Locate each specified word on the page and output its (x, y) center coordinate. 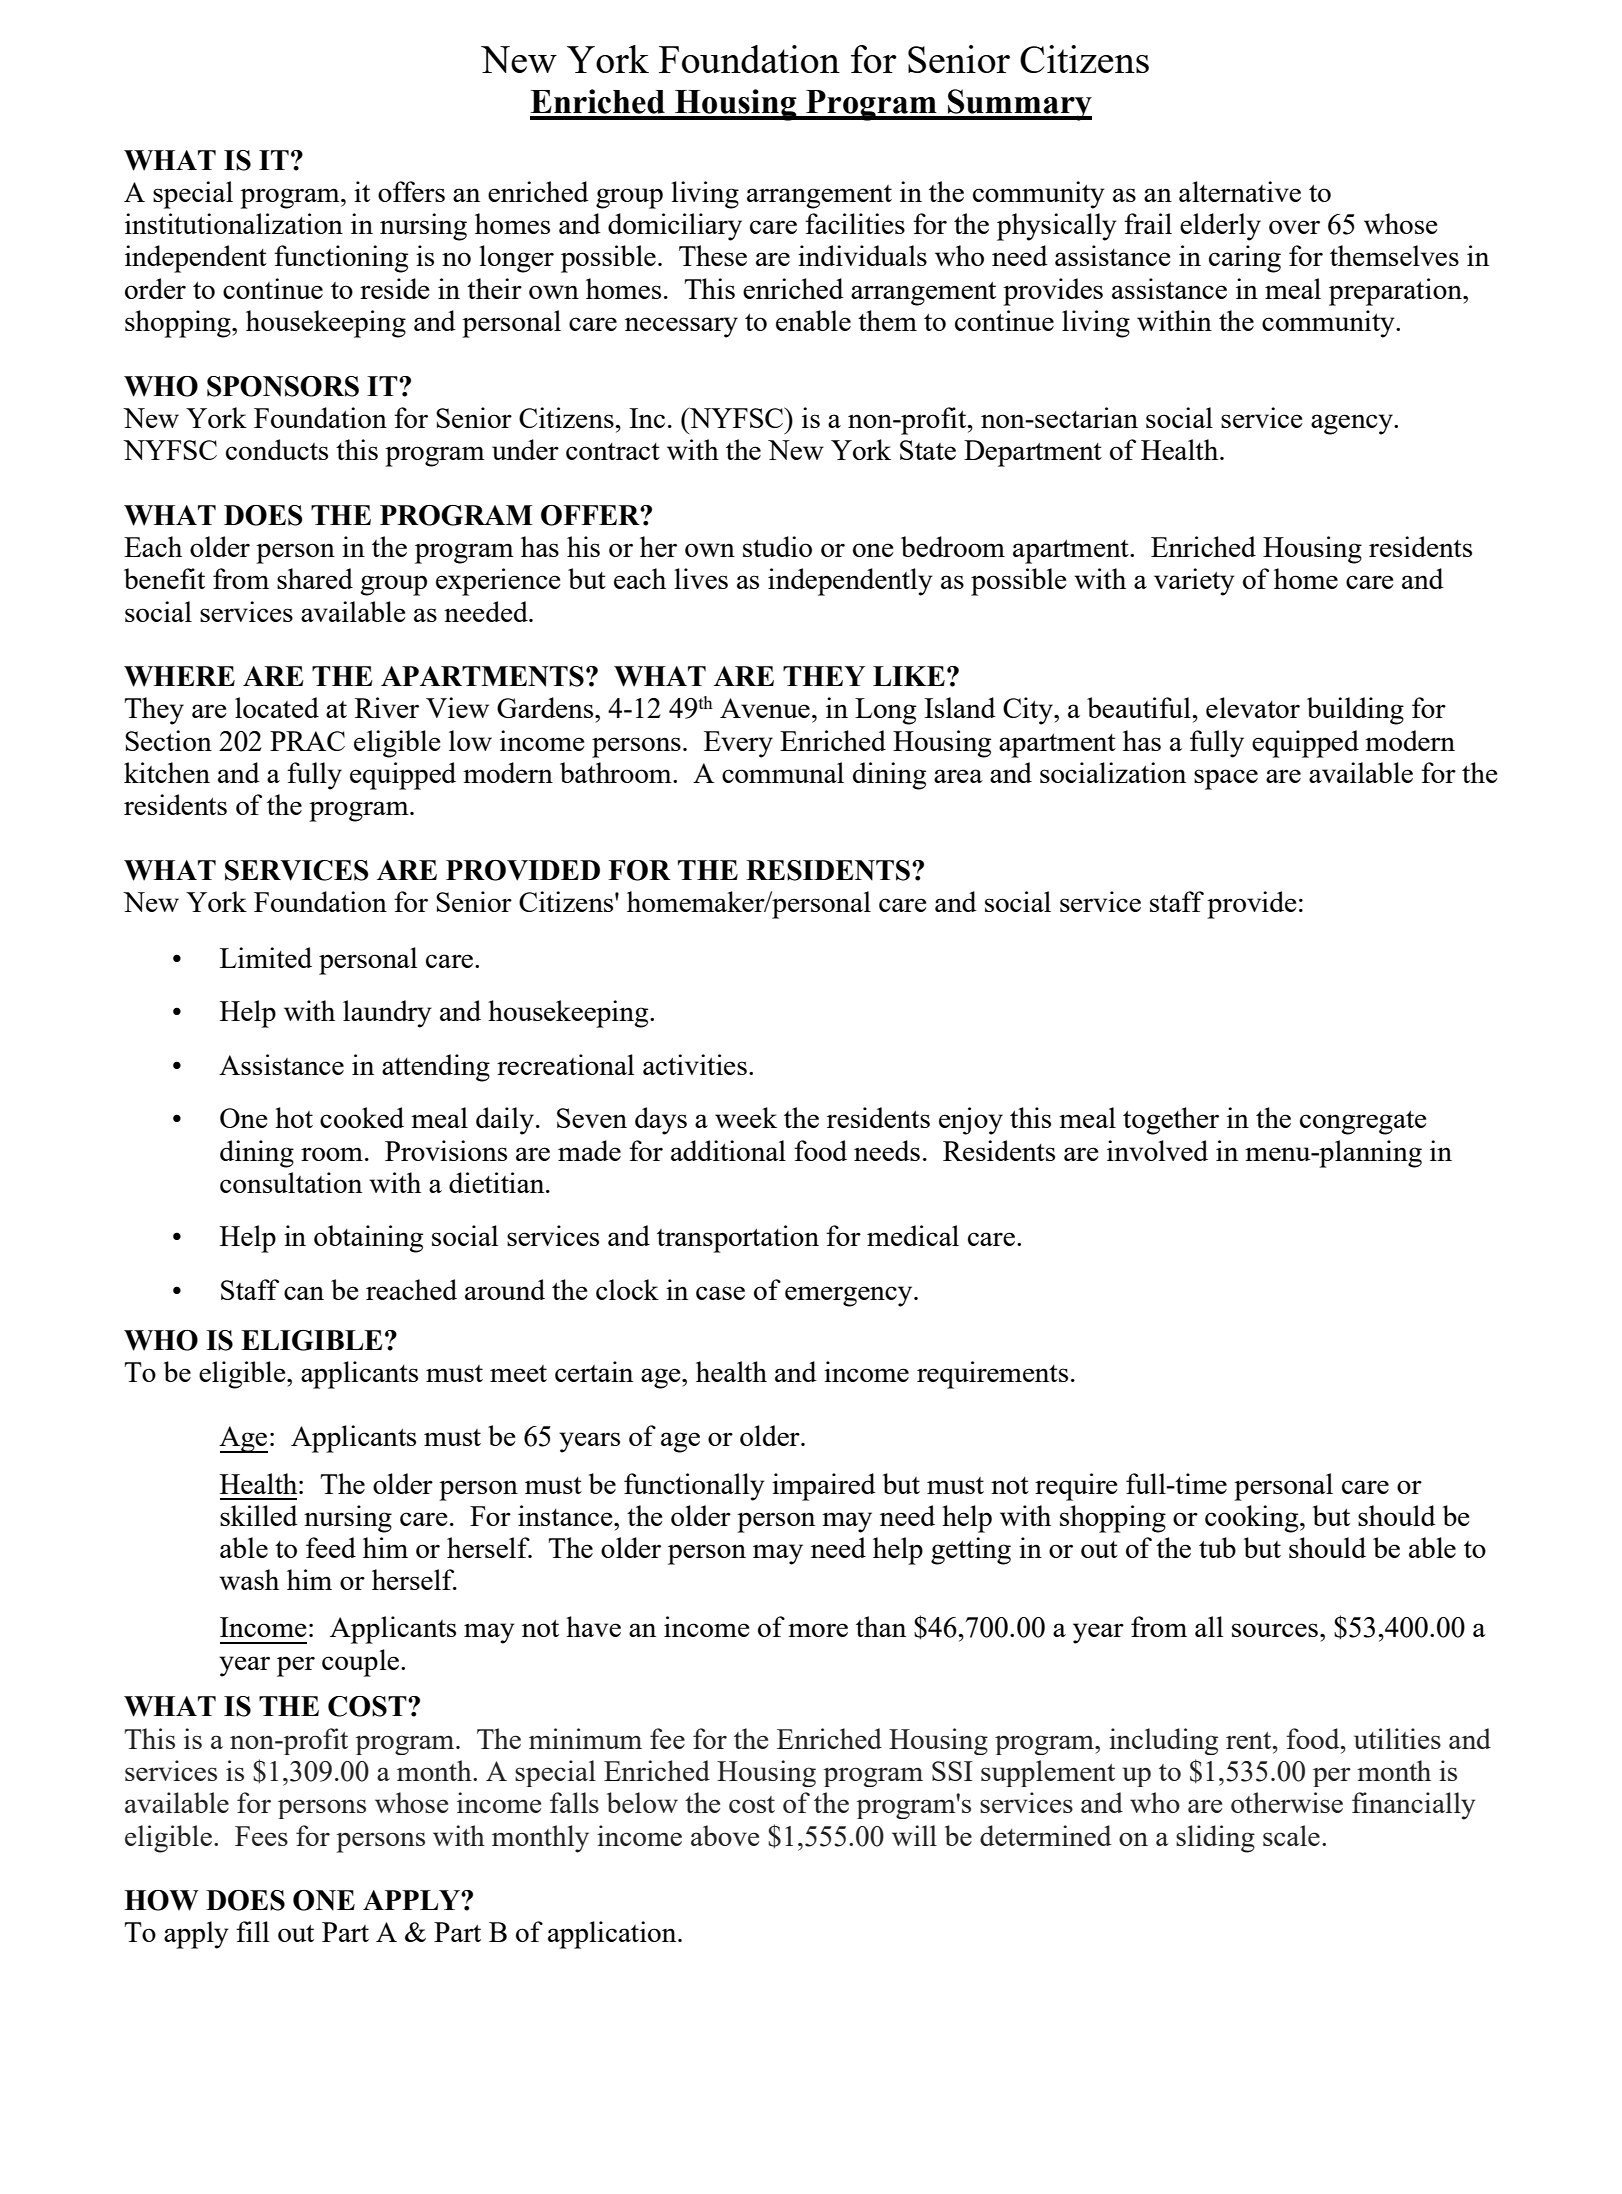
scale (1291, 1835)
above (725, 1835)
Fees (261, 1836)
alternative (1240, 191)
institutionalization (234, 223)
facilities (855, 223)
